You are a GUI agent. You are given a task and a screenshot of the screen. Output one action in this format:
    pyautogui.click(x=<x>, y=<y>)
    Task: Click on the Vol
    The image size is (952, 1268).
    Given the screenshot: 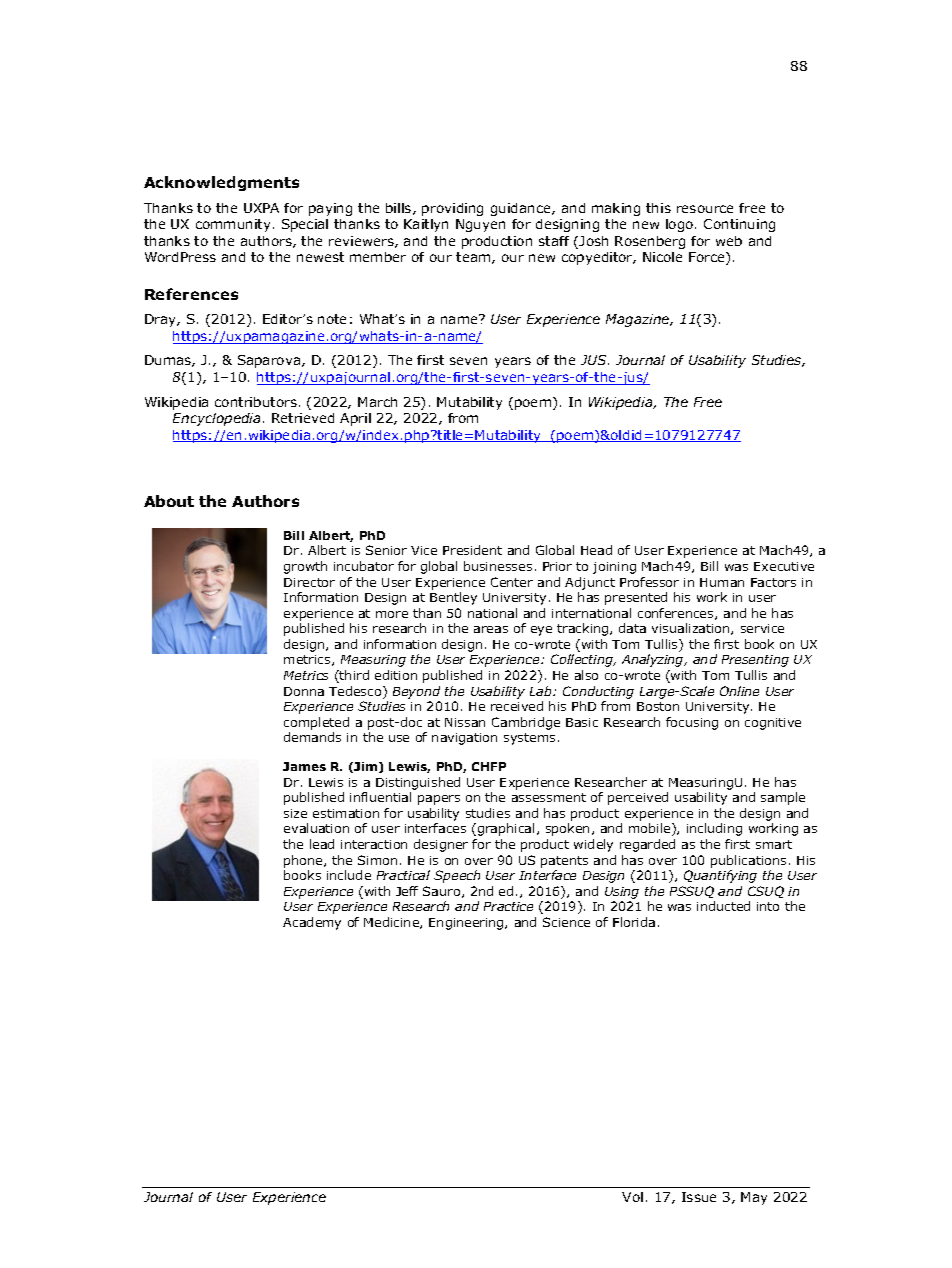 What is the action you would take?
    pyautogui.click(x=632, y=1197)
